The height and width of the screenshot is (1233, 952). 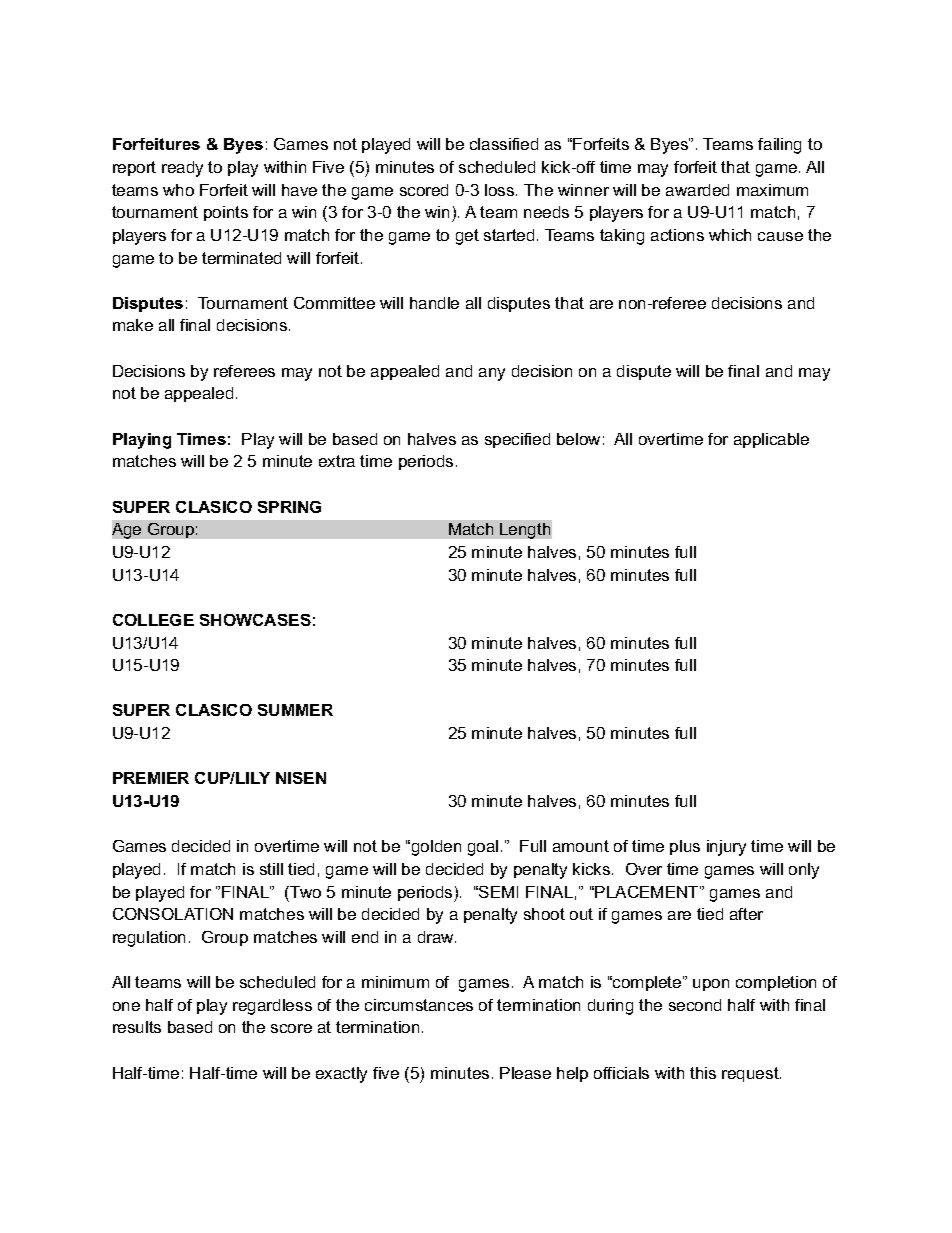 I want to click on awarded, so click(x=697, y=190).
